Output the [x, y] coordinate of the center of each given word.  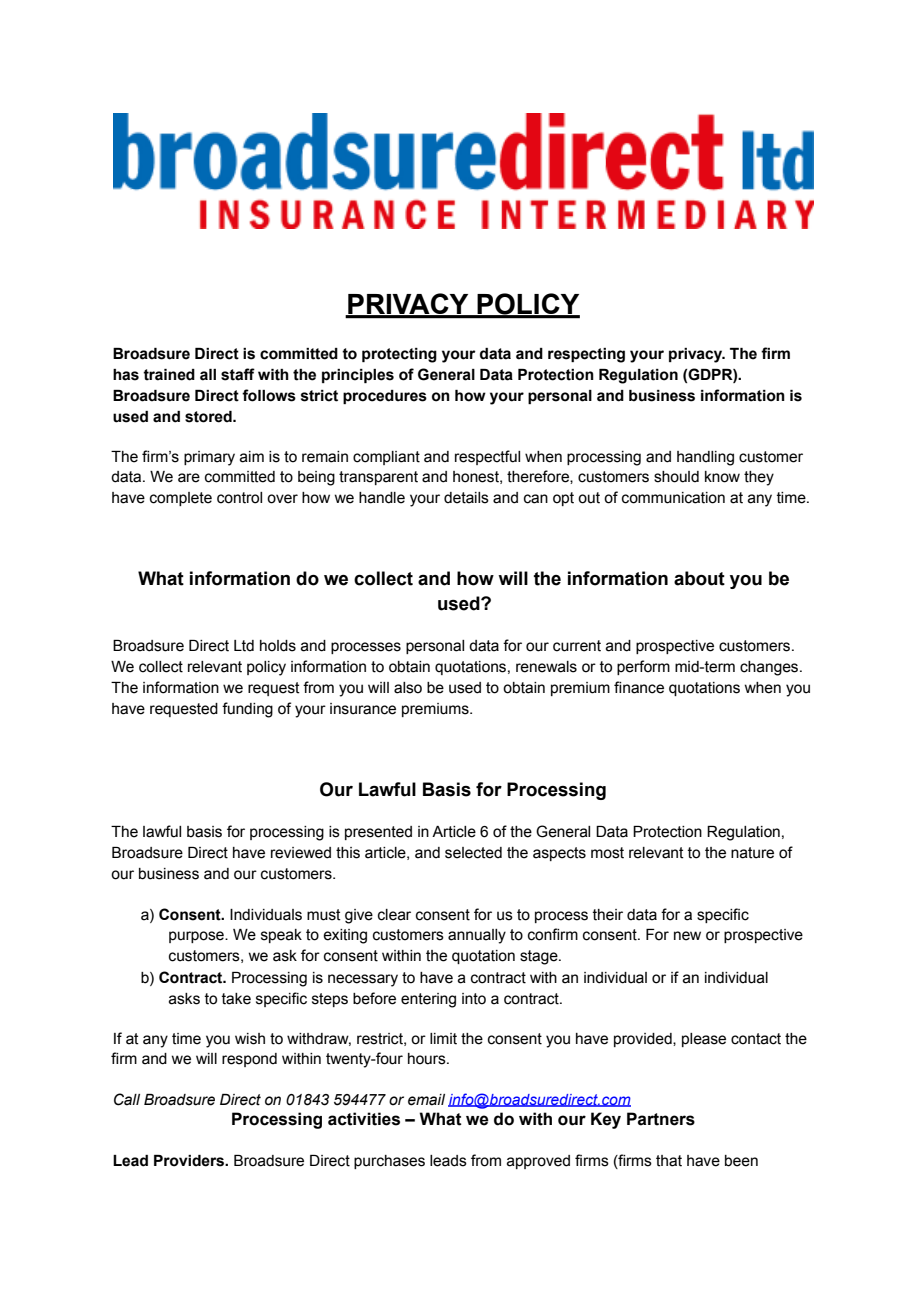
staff [238, 374]
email [426, 1100]
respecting [586, 355]
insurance [363, 709]
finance [639, 687]
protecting [399, 355]
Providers [190, 1161]
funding [247, 710]
